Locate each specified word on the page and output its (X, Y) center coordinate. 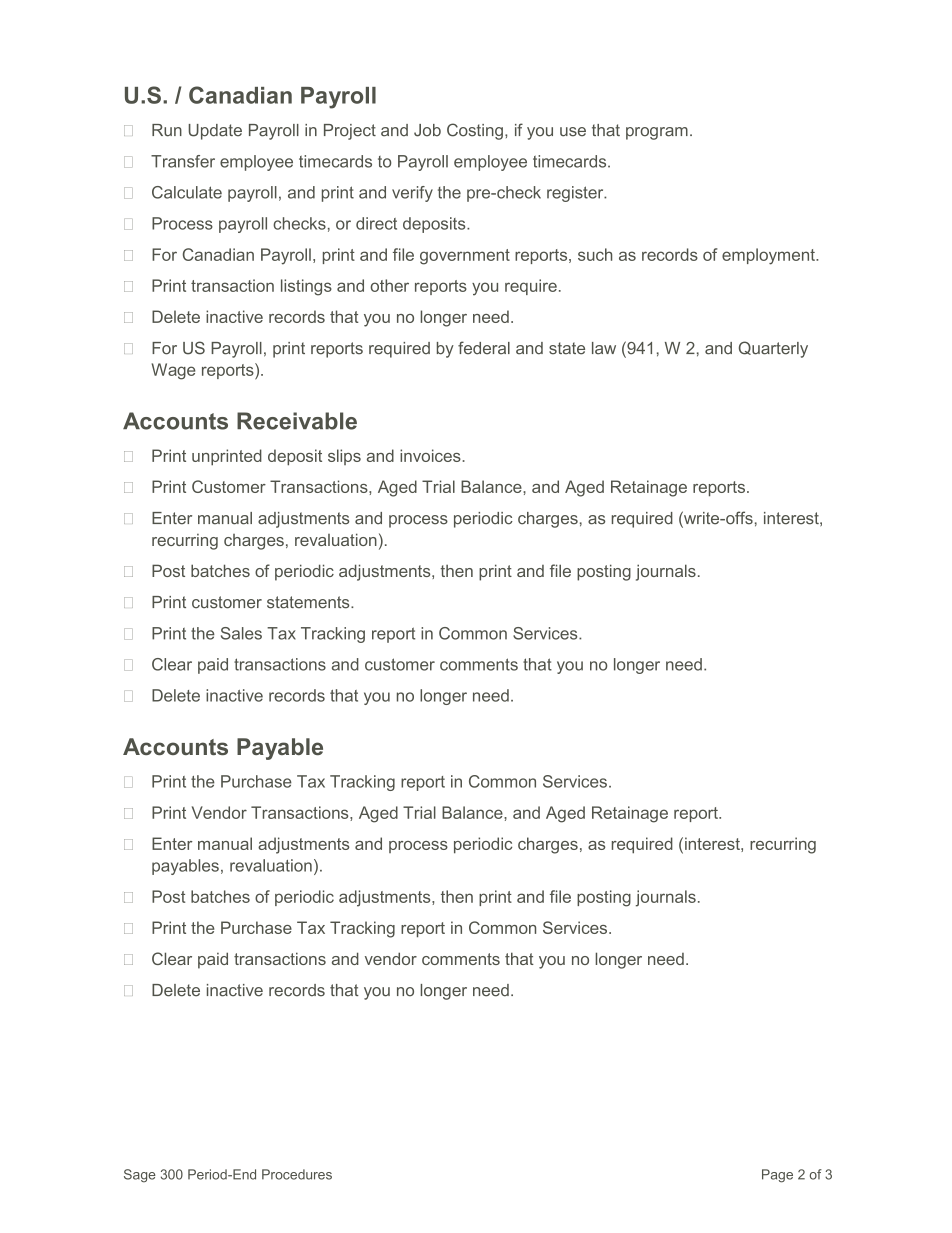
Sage (140, 1176)
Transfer (183, 161)
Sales (241, 633)
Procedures (297, 1174)
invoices (431, 455)
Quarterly (773, 349)
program (657, 133)
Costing (475, 131)
